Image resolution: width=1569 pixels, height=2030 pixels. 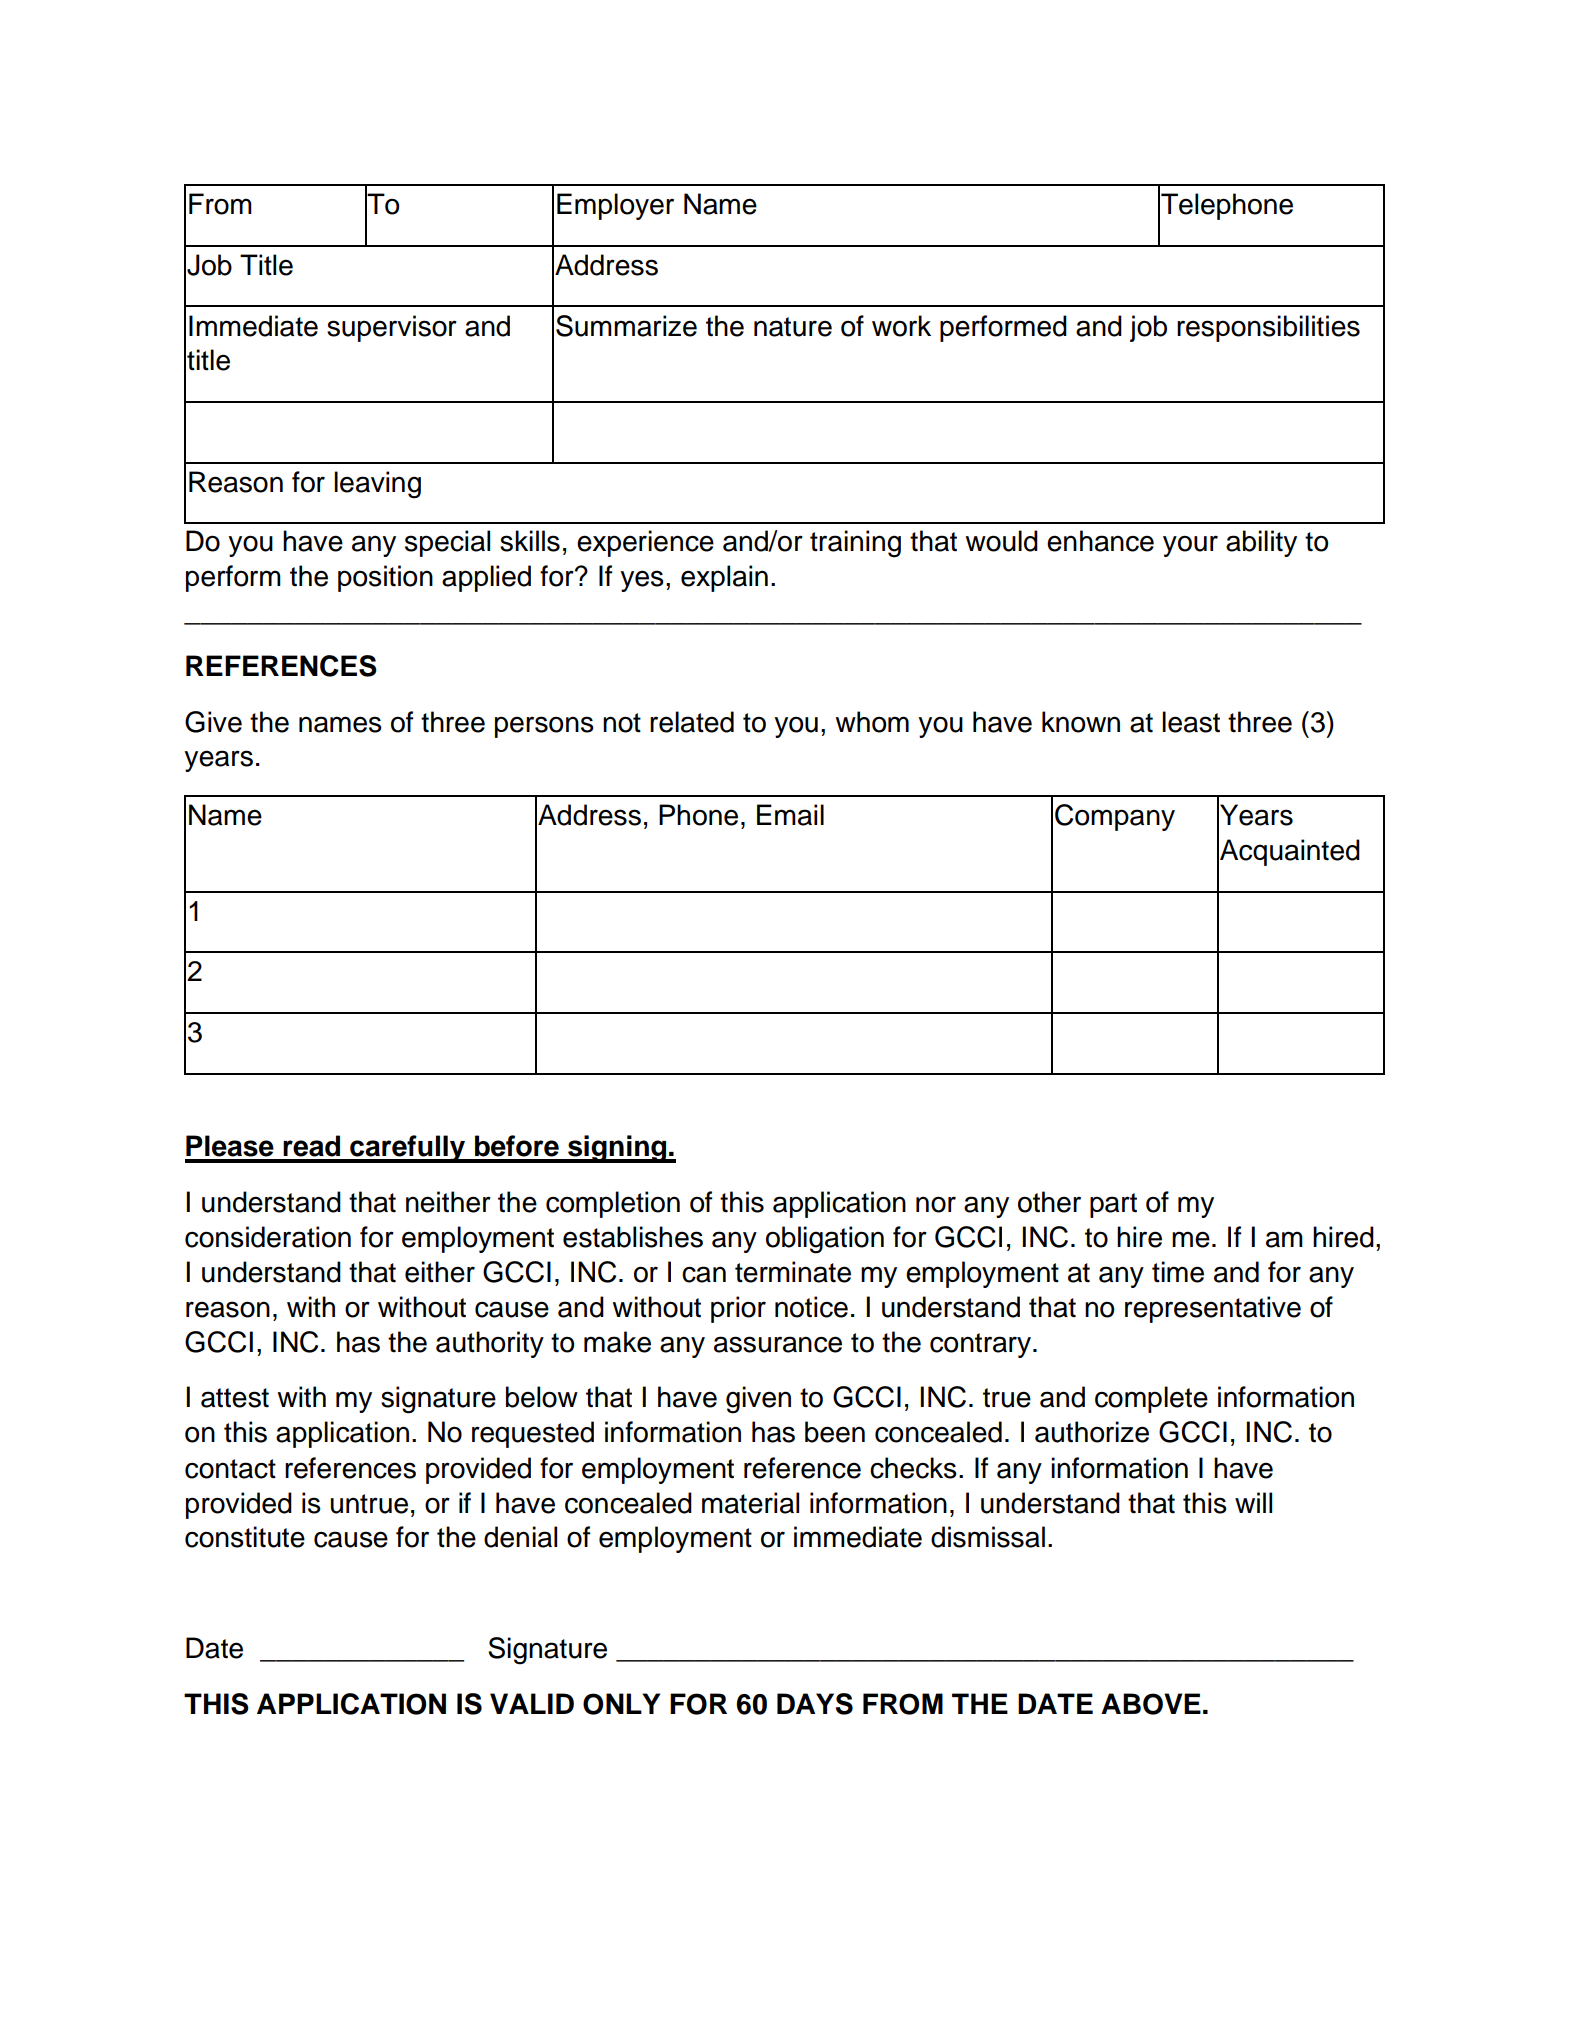 I want to click on Email, so click(x=790, y=815).
